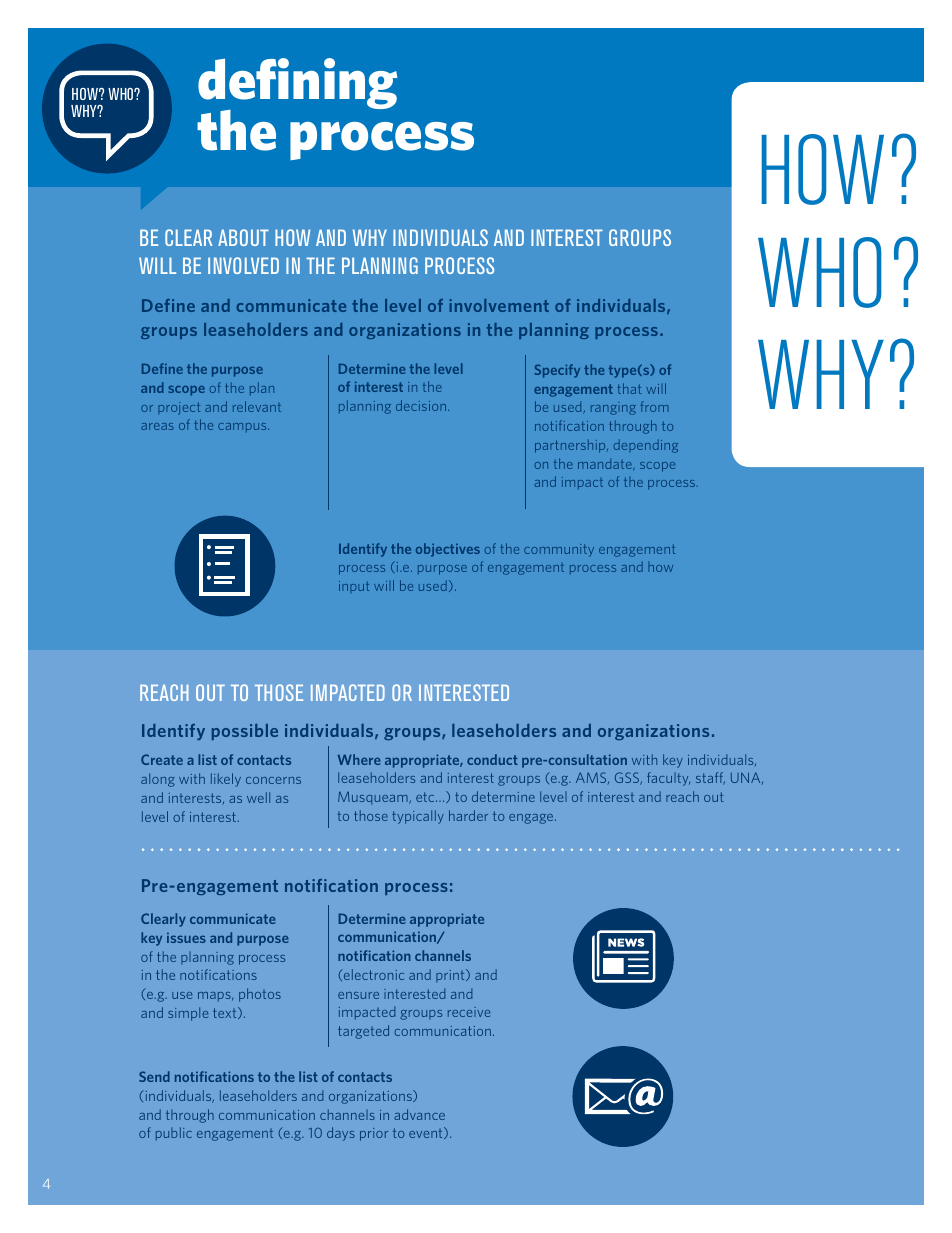  Describe the element at coordinates (559, 550) in the image. I see `community` at that location.
